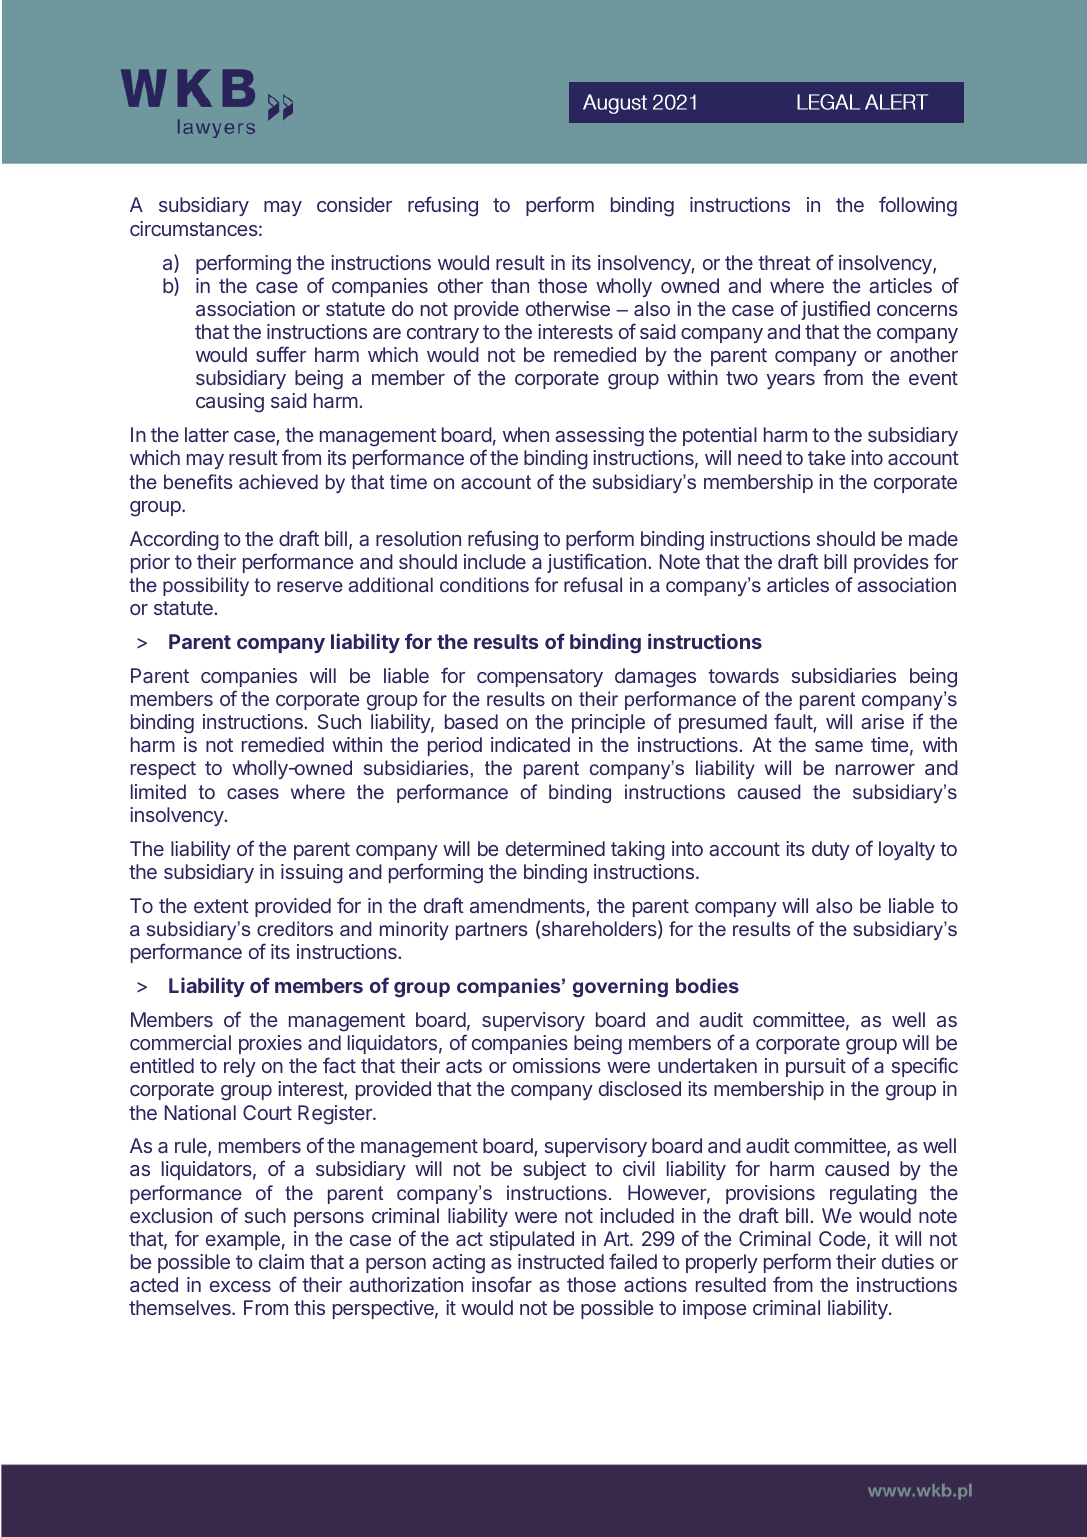 The height and width of the screenshot is (1537, 1087). What do you see at coordinates (839, 746) in the screenshot?
I see `same` at bounding box center [839, 746].
